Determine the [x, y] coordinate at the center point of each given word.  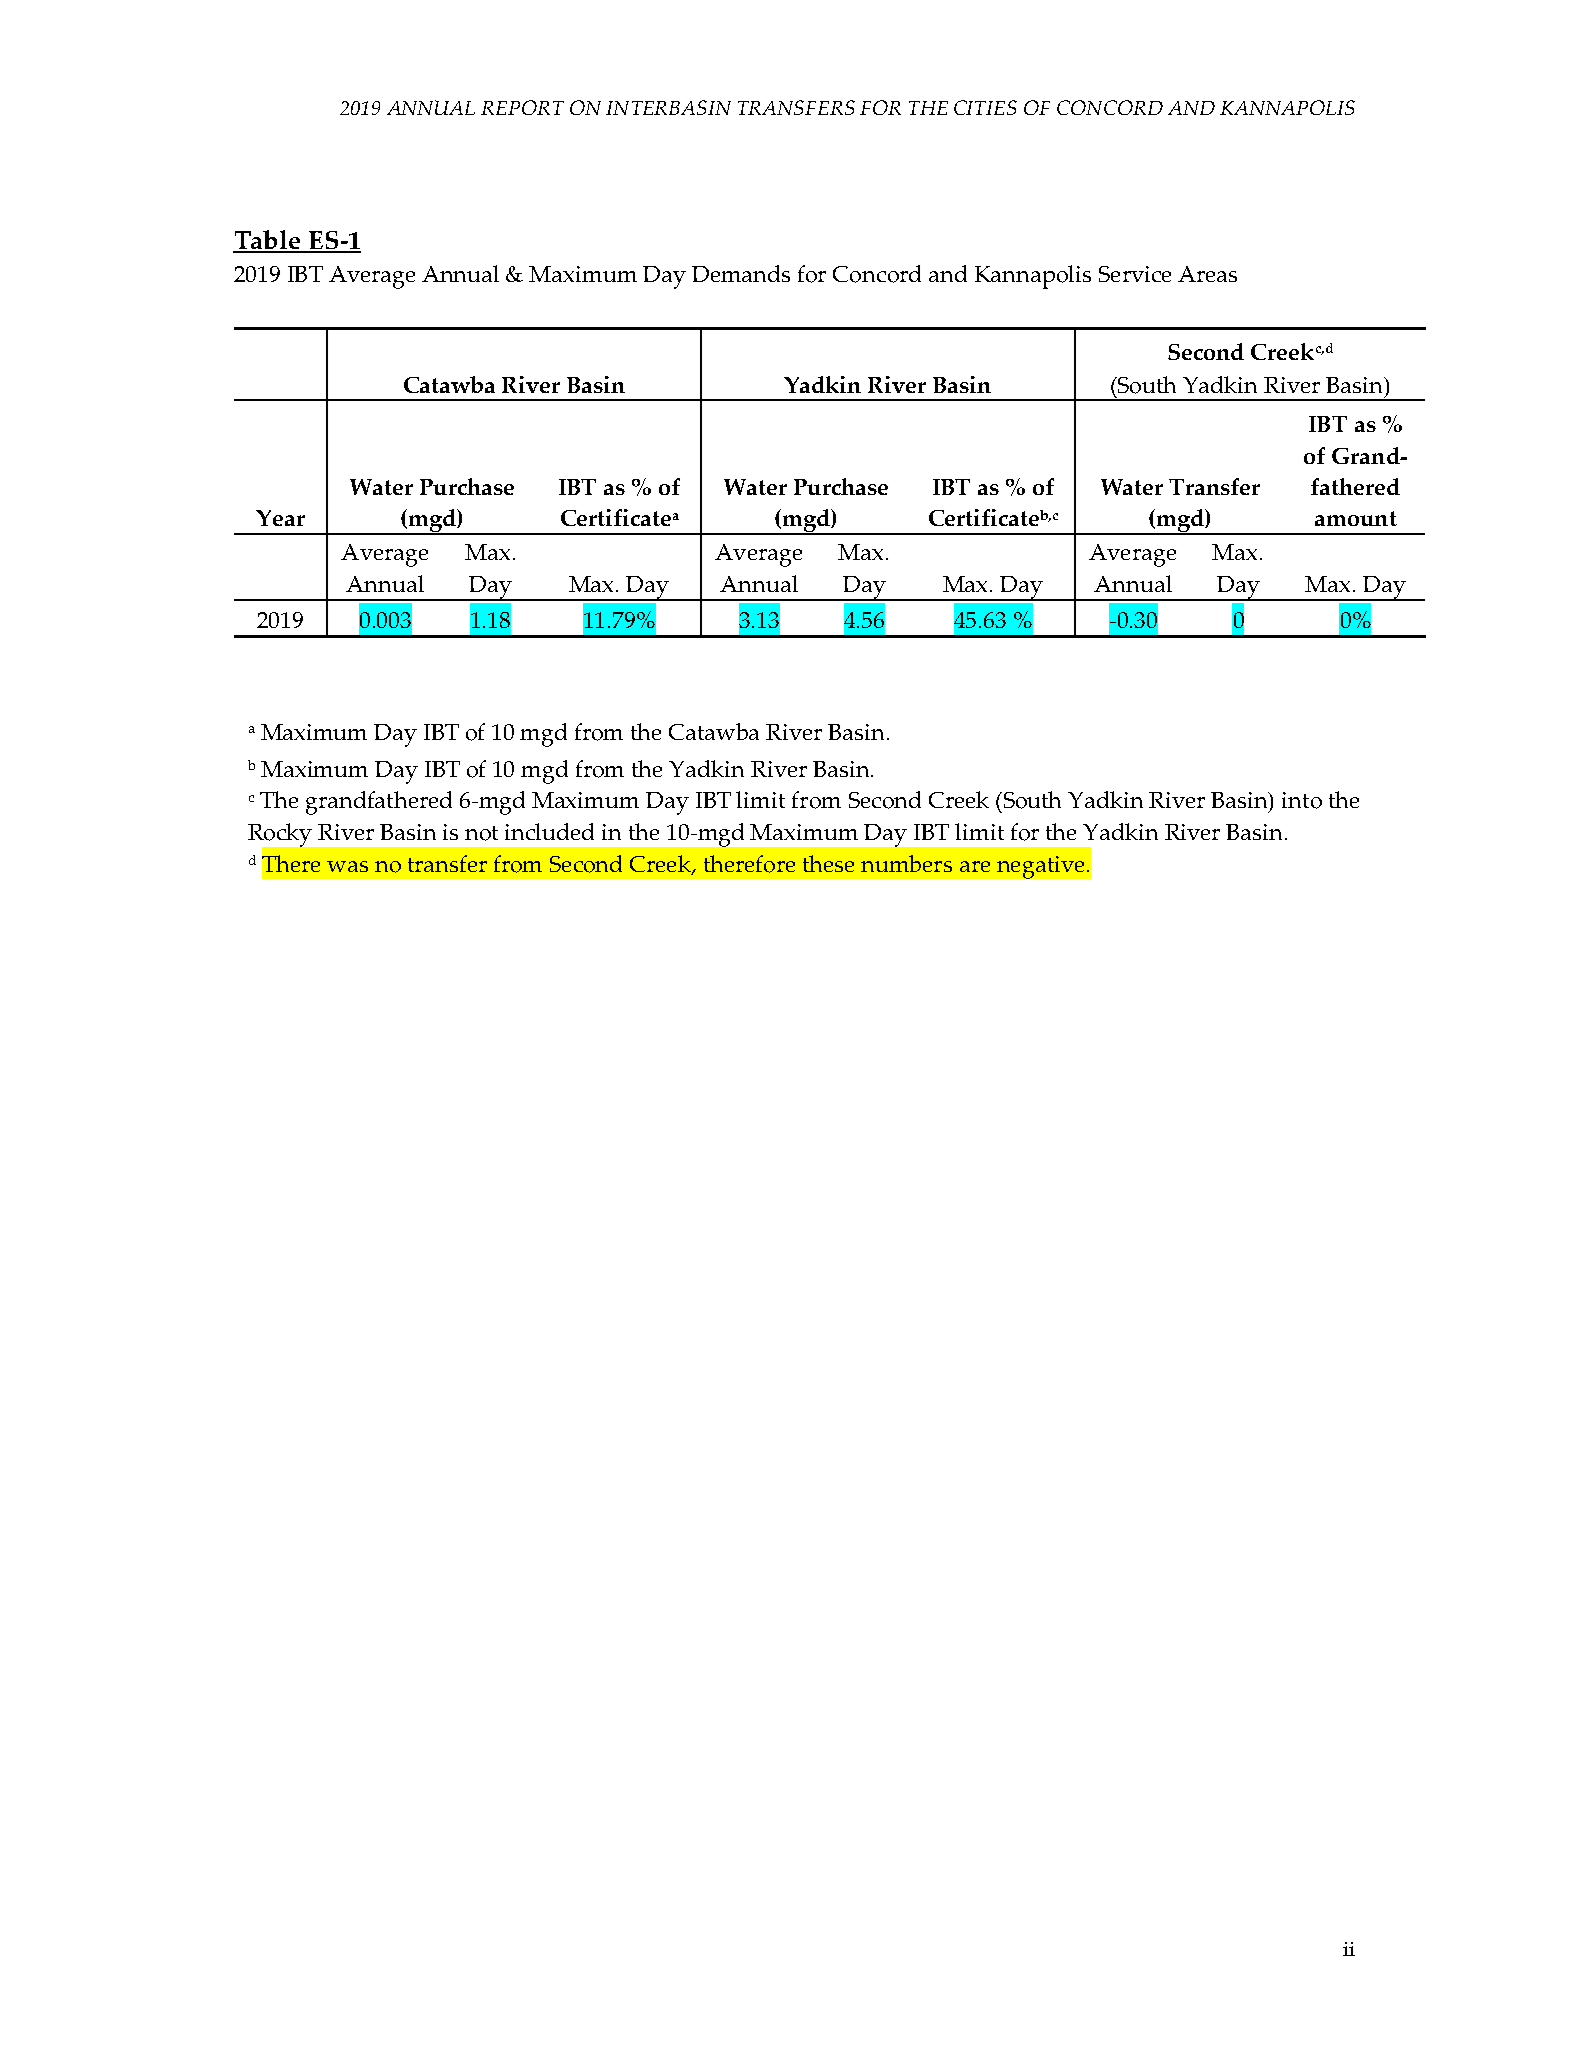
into [1302, 800]
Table [268, 241]
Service [1135, 274]
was [347, 866]
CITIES [985, 107]
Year [280, 518]
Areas [1207, 274]
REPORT [522, 107]
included [549, 831]
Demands [741, 273]
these [828, 863]
